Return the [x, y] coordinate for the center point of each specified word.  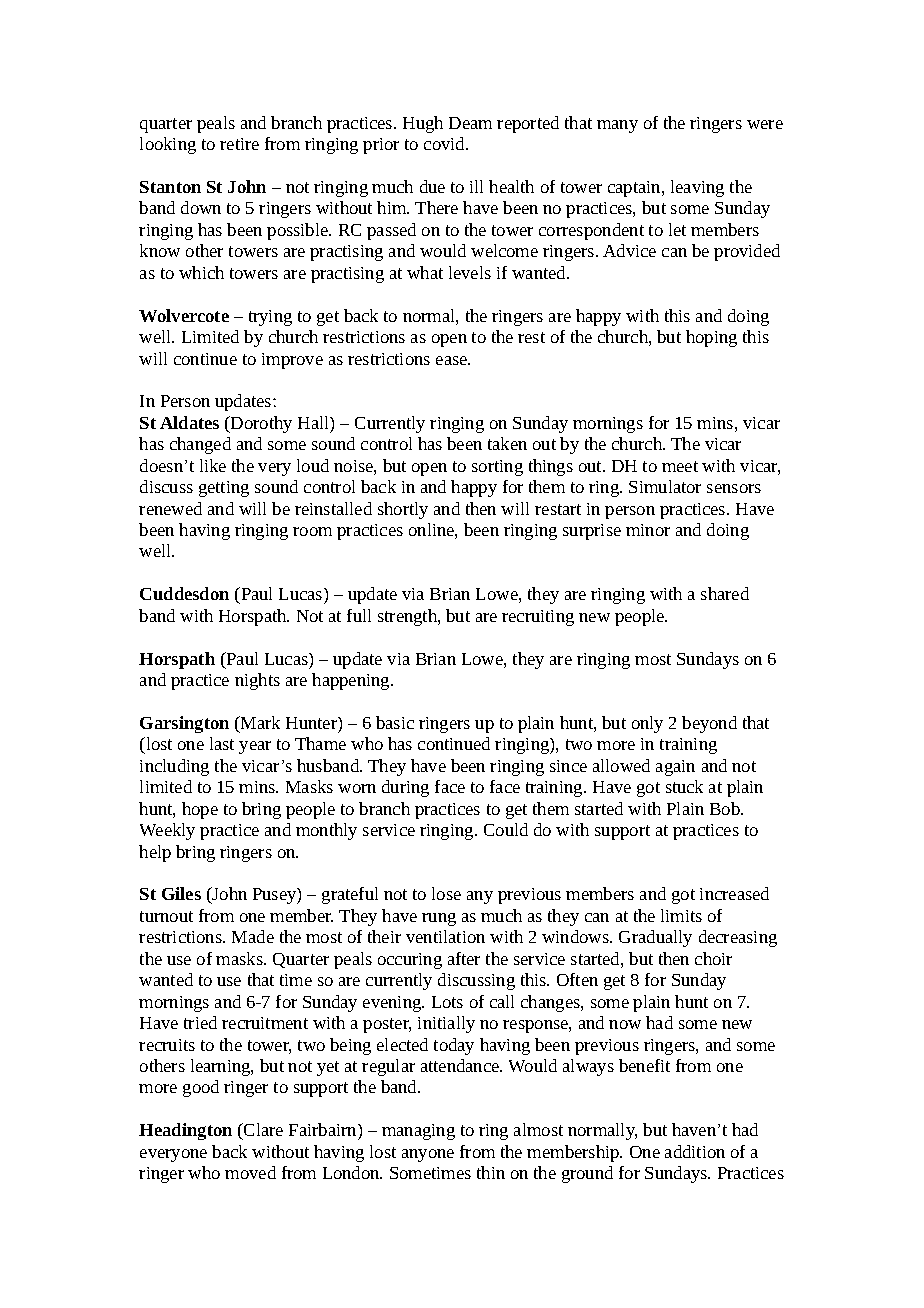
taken [507, 443]
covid [446, 143]
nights [257, 681]
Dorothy [260, 424]
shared [725, 593]
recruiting [538, 618]
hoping [711, 338]
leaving [697, 188]
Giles [181, 893]
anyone [428, 1155]
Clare [262, 1129]
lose [446, 893]
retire [239, 144]
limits [681, 915]
